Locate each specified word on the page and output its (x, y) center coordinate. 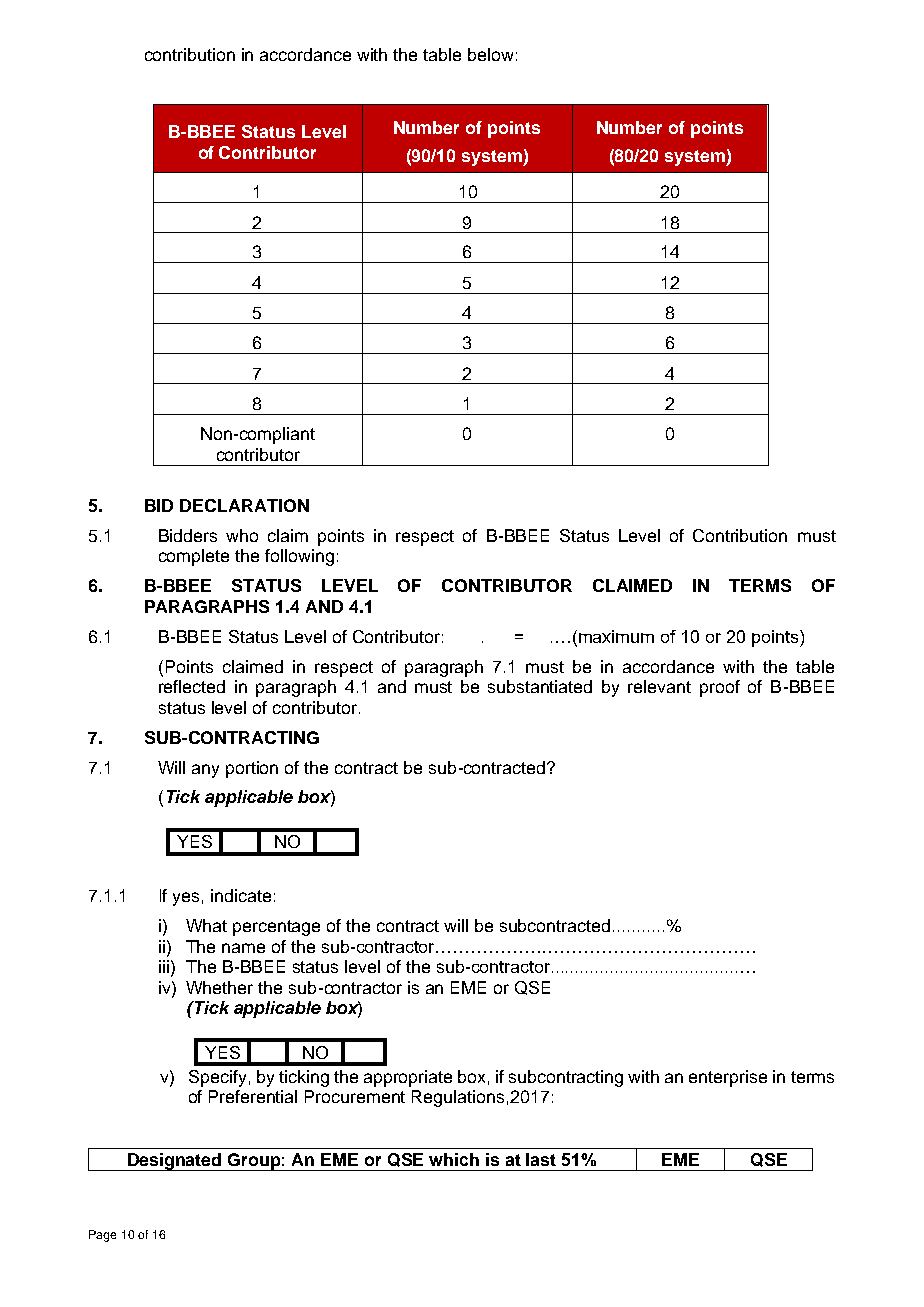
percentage (276, 928)
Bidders (188, 535)
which (454, 1159)
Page (102, 1236)
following (299, 557)
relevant (659, 686)
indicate (241, 895)
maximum (616, 636)
